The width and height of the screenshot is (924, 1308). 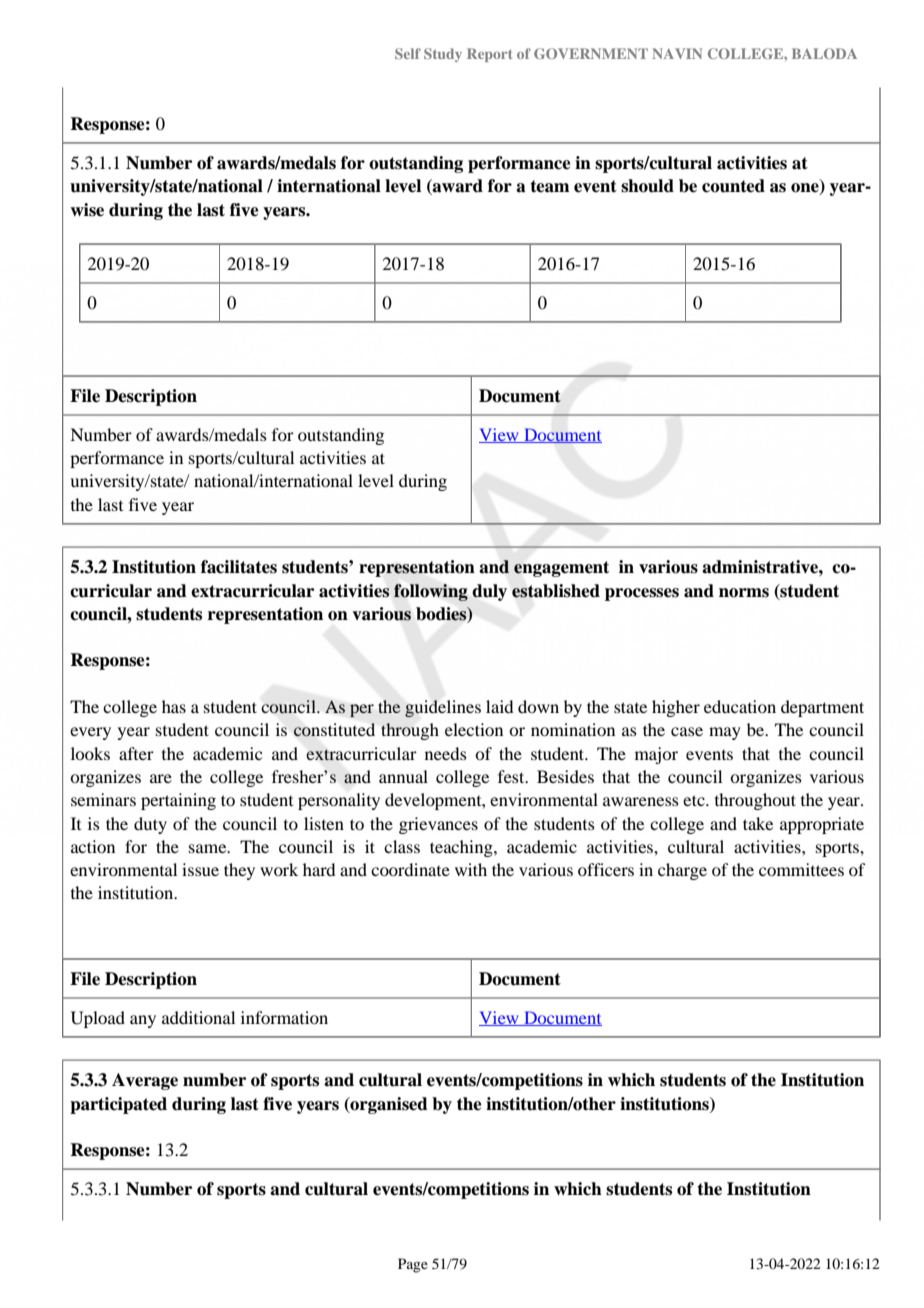 What do you see at coordinates (462, 848) in the screenshot?
I see `teaching` at bounding box center [462, 848].
